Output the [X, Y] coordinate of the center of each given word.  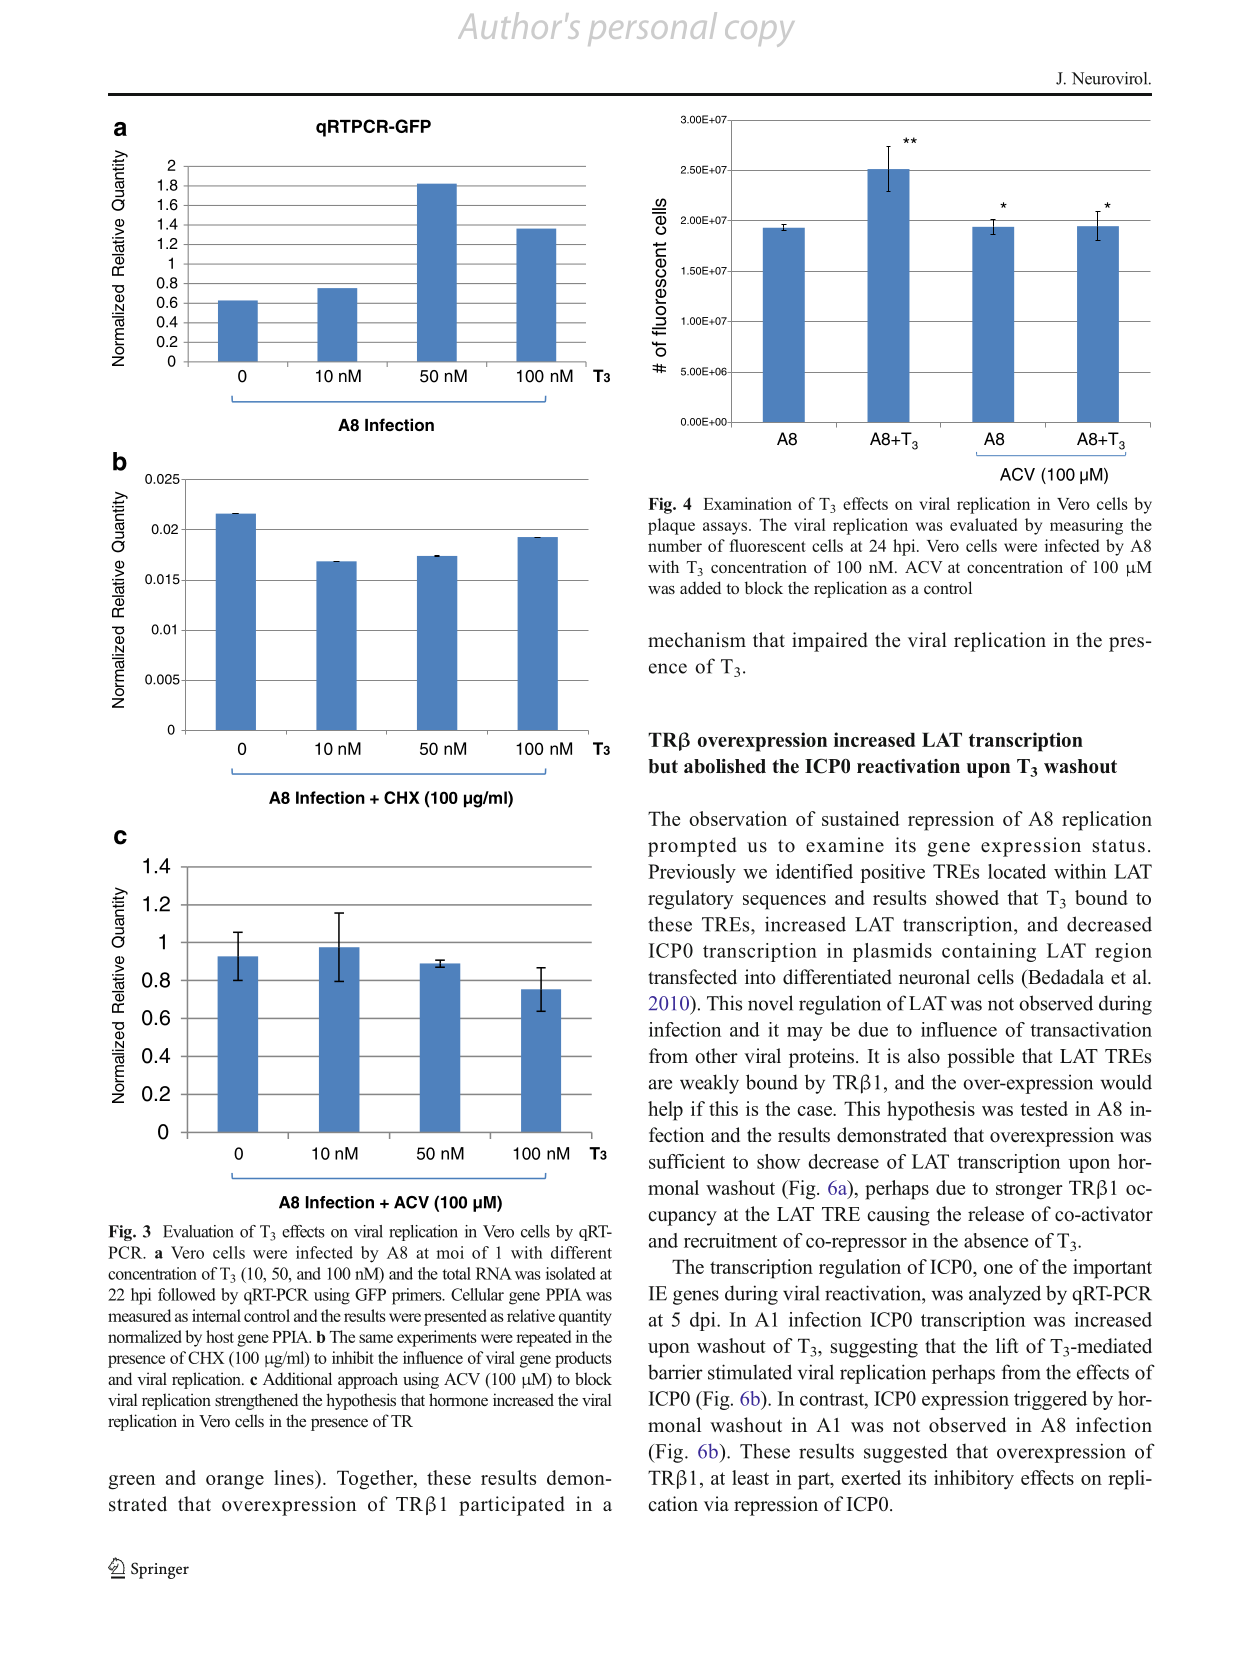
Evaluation [198, 1231]
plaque [671, 526]
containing [989, 952]
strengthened [256, 1401]
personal [652, 29]
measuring [1086, 526]
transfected [692, 977]
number [675, 545]
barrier [675, 1372]
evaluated [983, 524]
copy [759, 34]
